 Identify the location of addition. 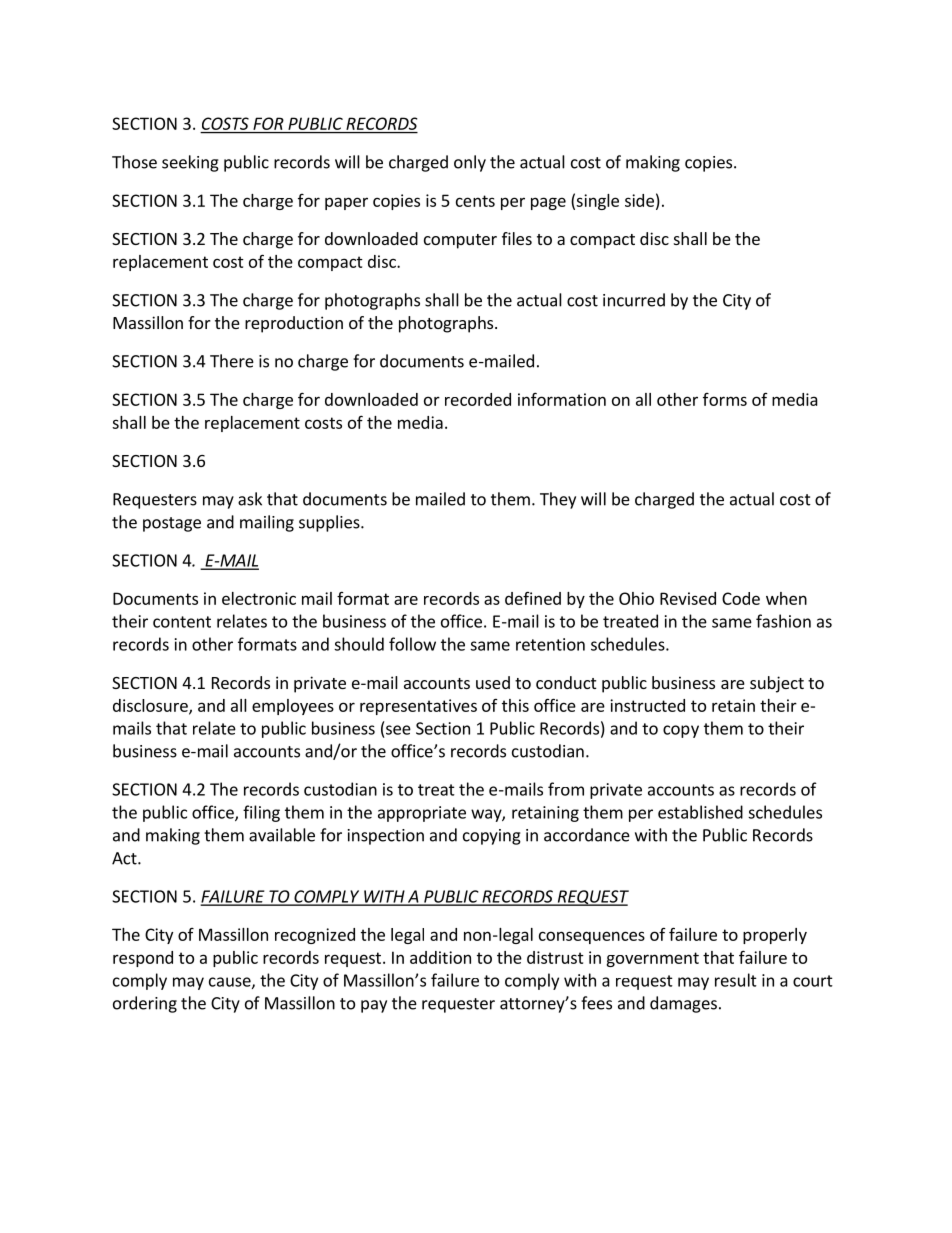
(440, 957).
